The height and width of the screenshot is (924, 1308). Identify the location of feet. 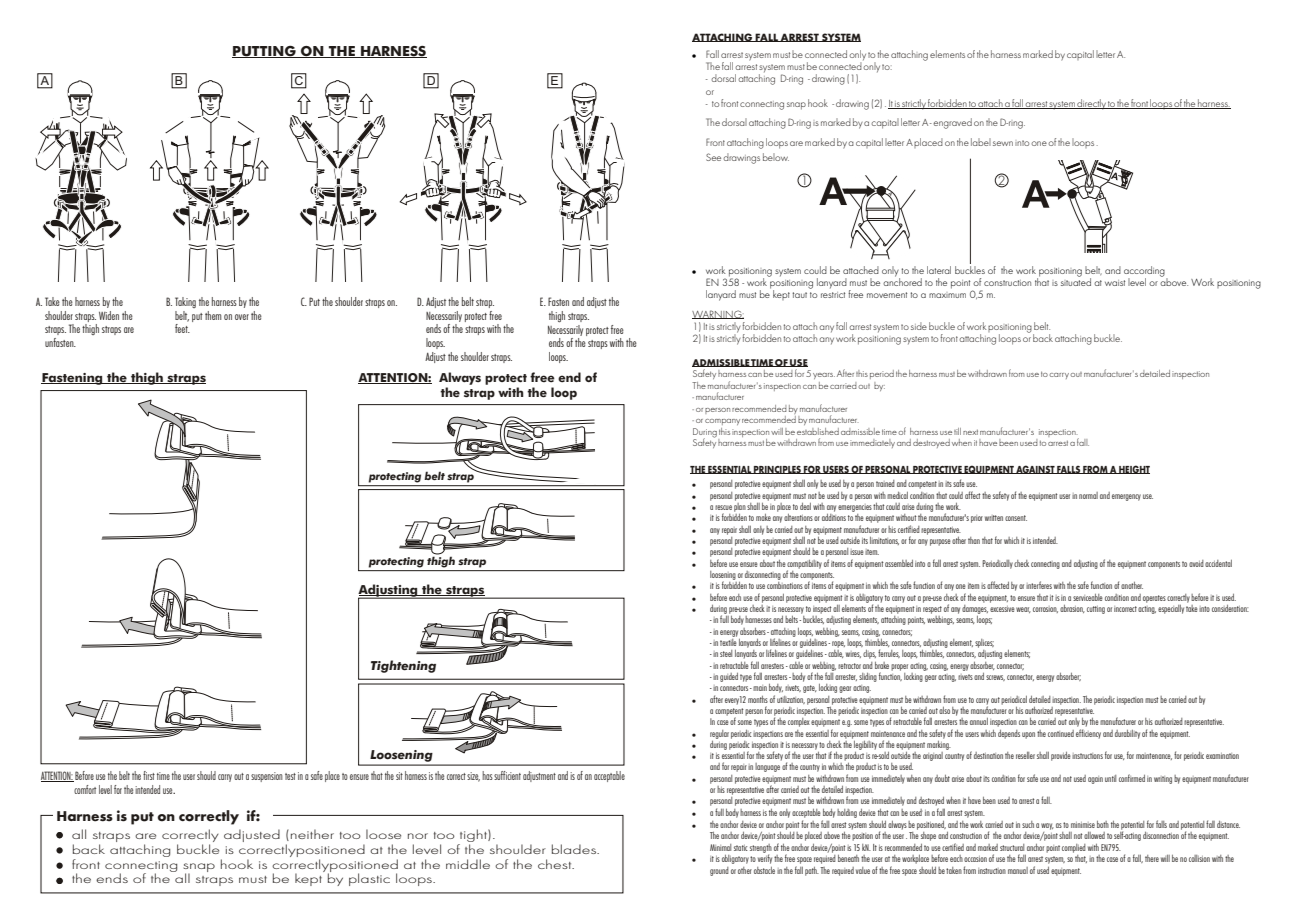
(182, 328).
